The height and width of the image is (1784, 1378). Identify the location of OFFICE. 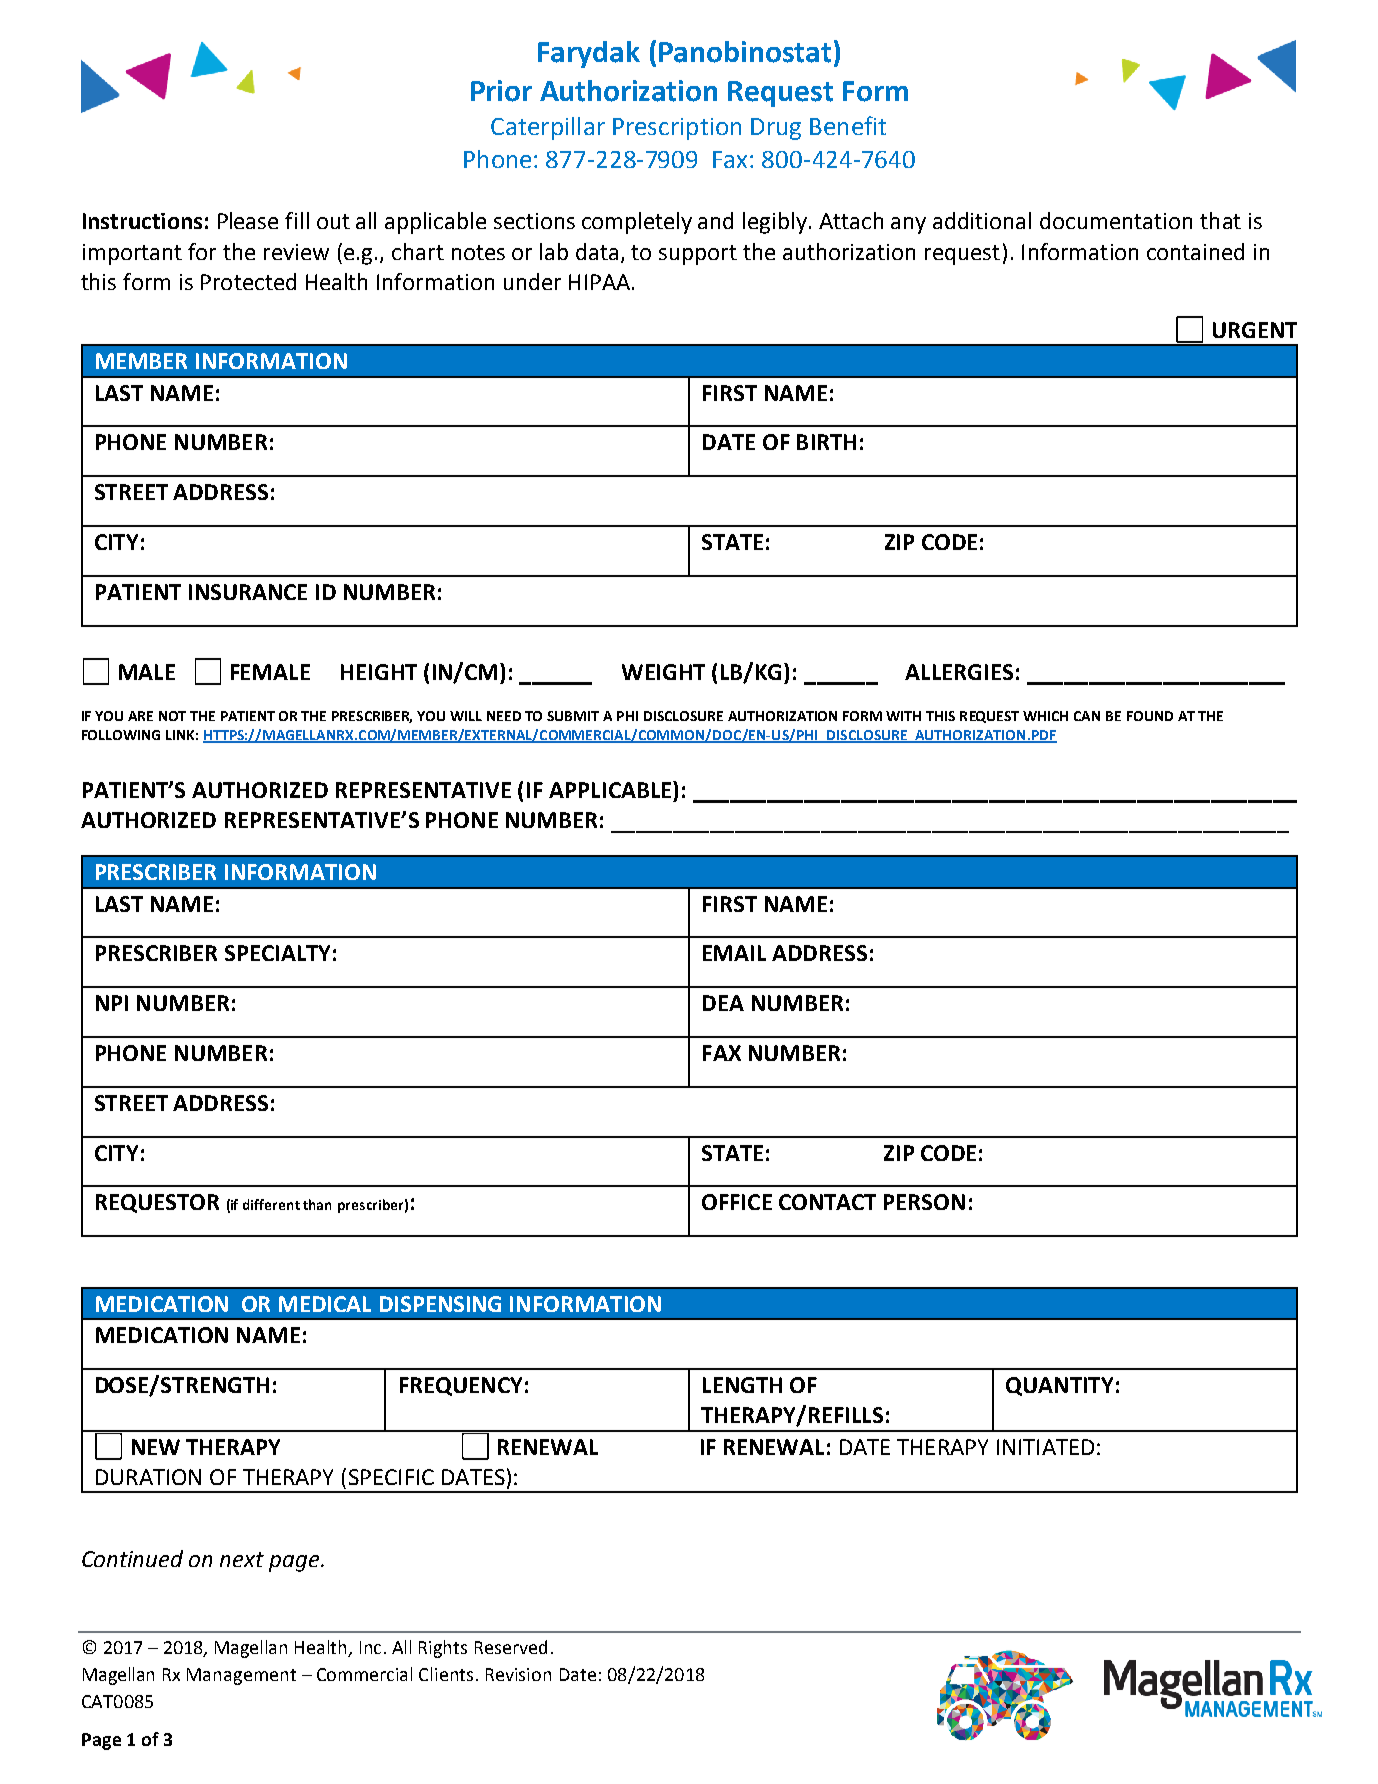
(737, 1202).
